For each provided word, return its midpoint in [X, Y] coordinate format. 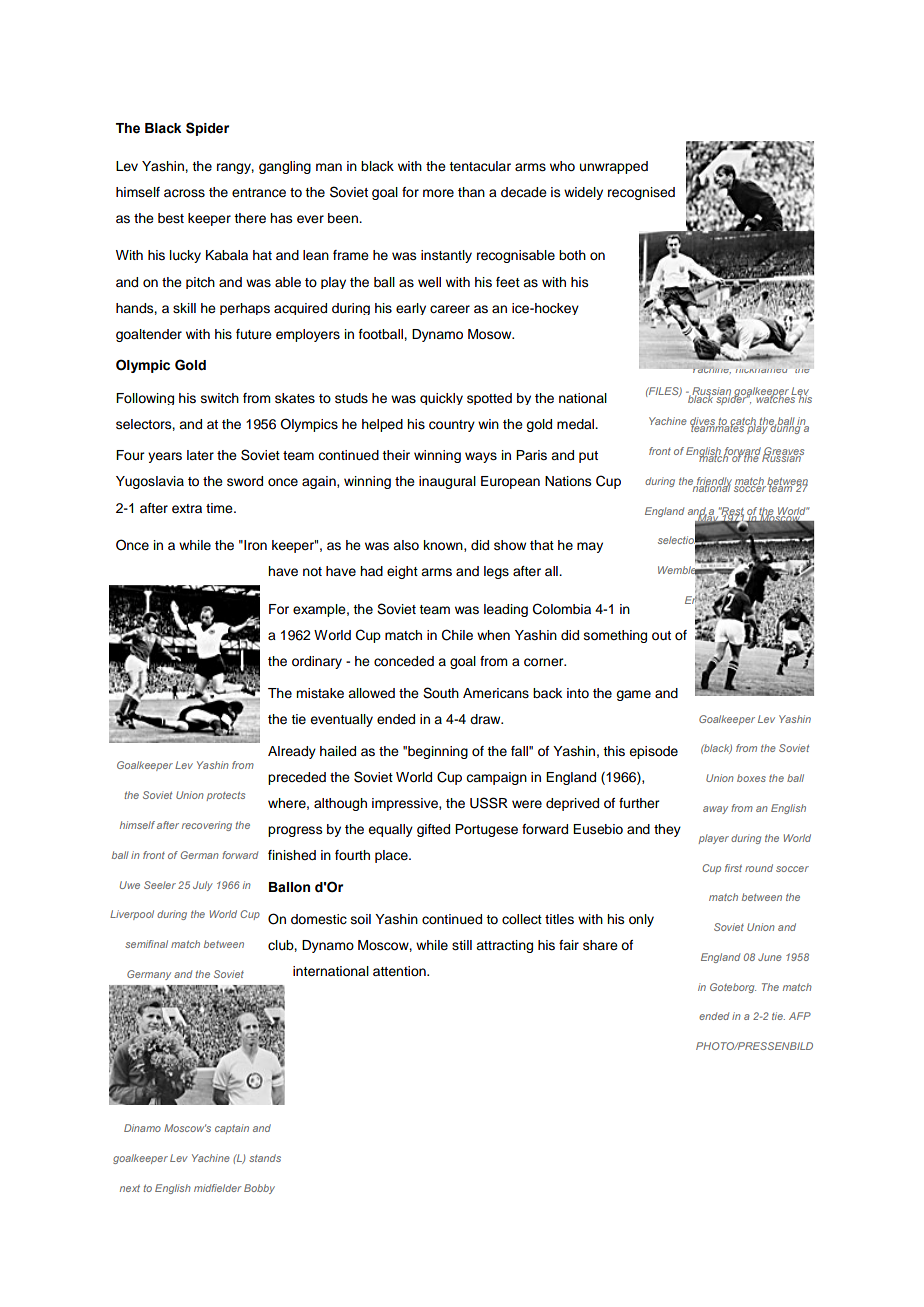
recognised [641, 193]
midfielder [218, 1188]
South [441, 693]
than [471, 192]
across [184, 193]
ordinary [317, 662]
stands [265, 1158]
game [633, 695]
